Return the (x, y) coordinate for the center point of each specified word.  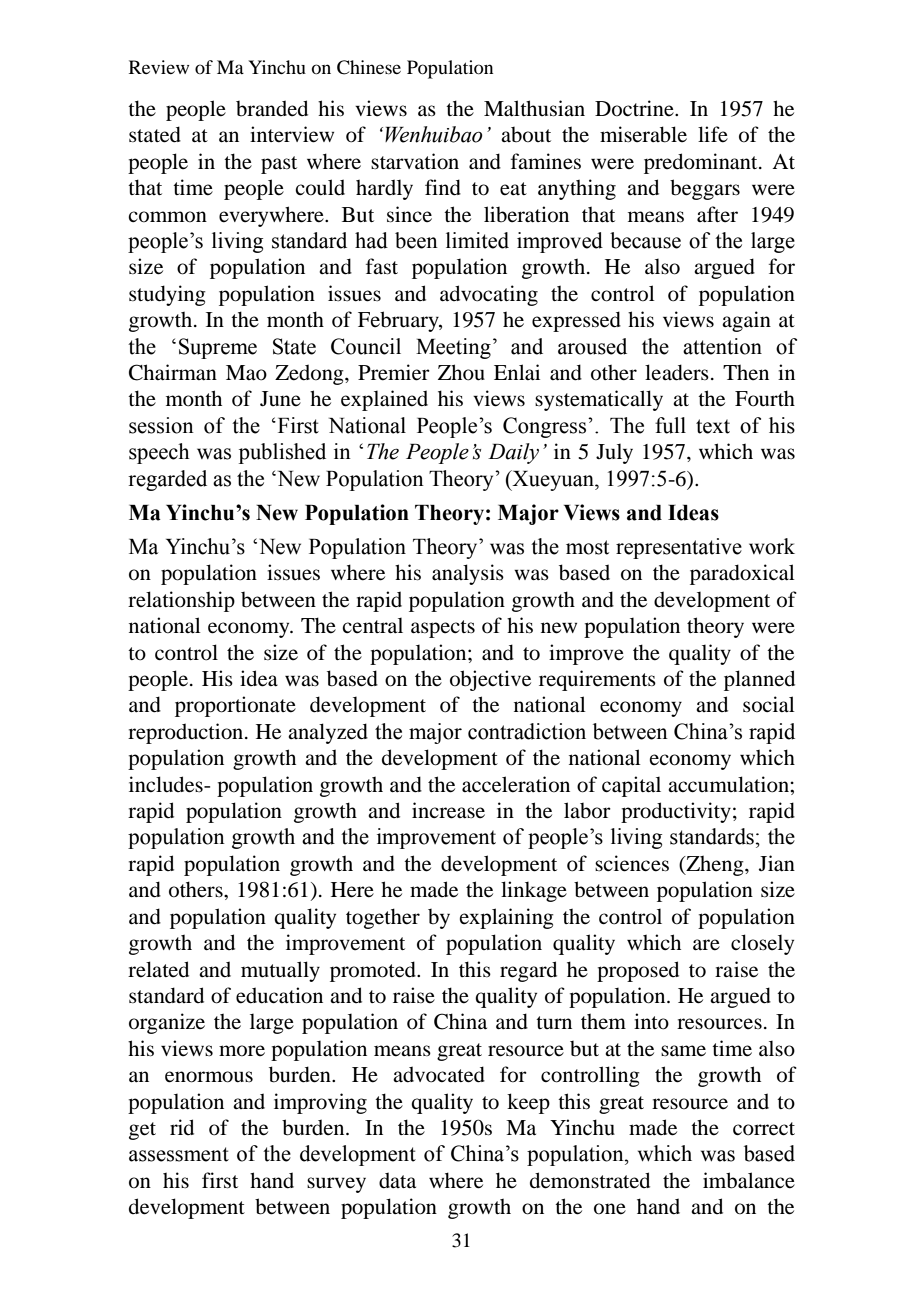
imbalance (749, 1180)
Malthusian (534, 108)
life (713, 134)
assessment (179, 1154)
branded (272, 108)
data (397, 1180)
